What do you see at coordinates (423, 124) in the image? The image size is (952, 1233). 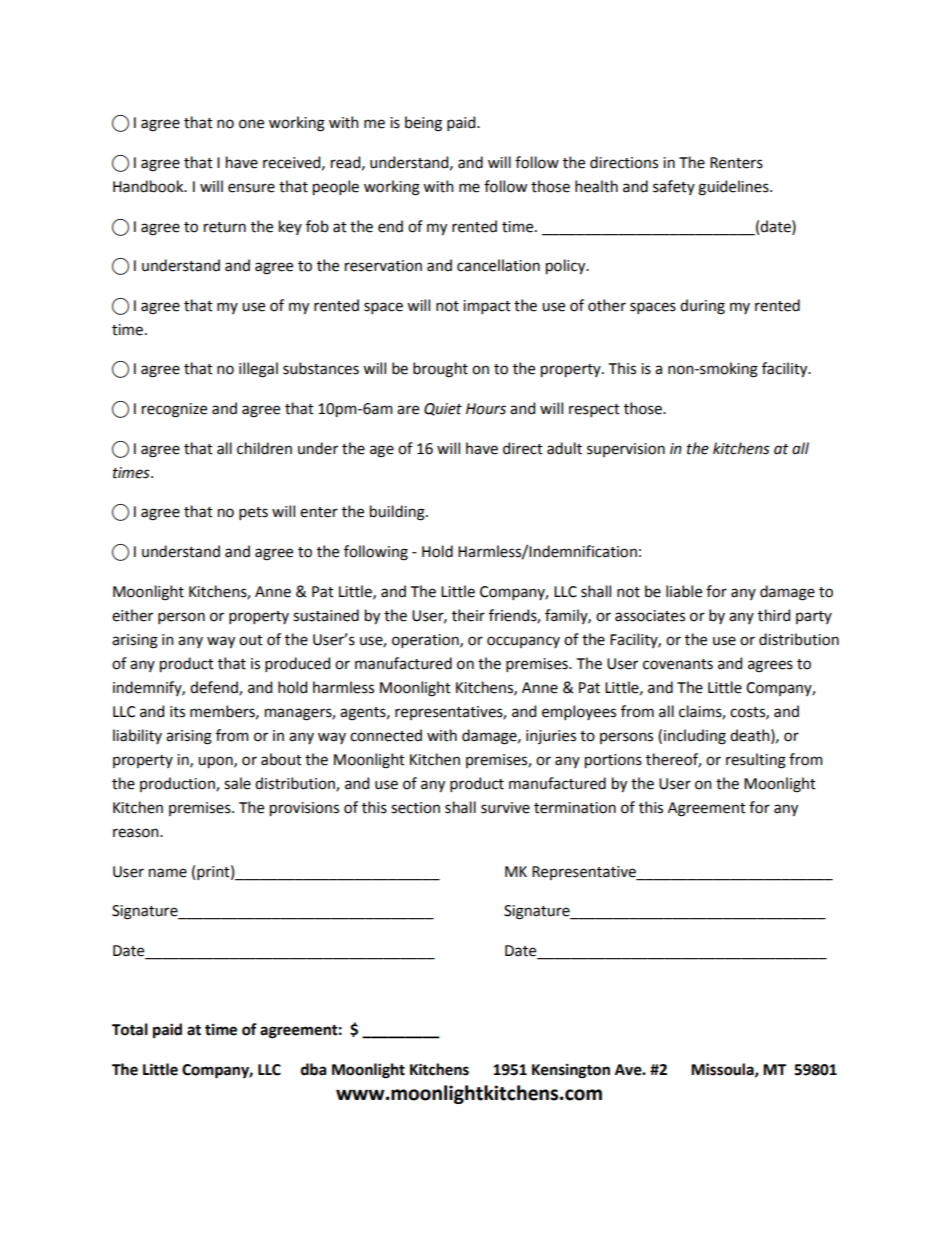 I see `being` at bounding box center [423, 124].
